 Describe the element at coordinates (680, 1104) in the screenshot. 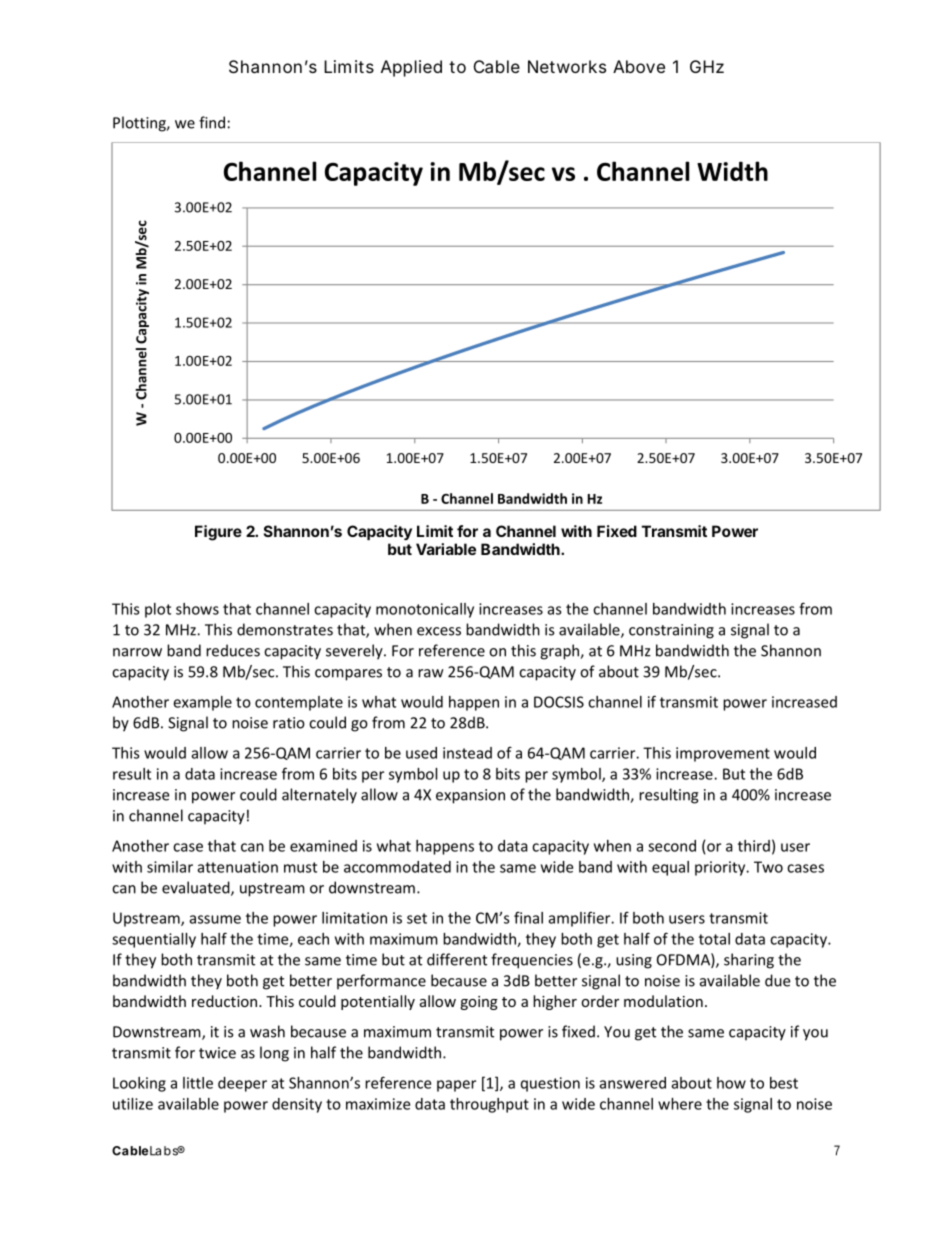

I see `where` at that location.
